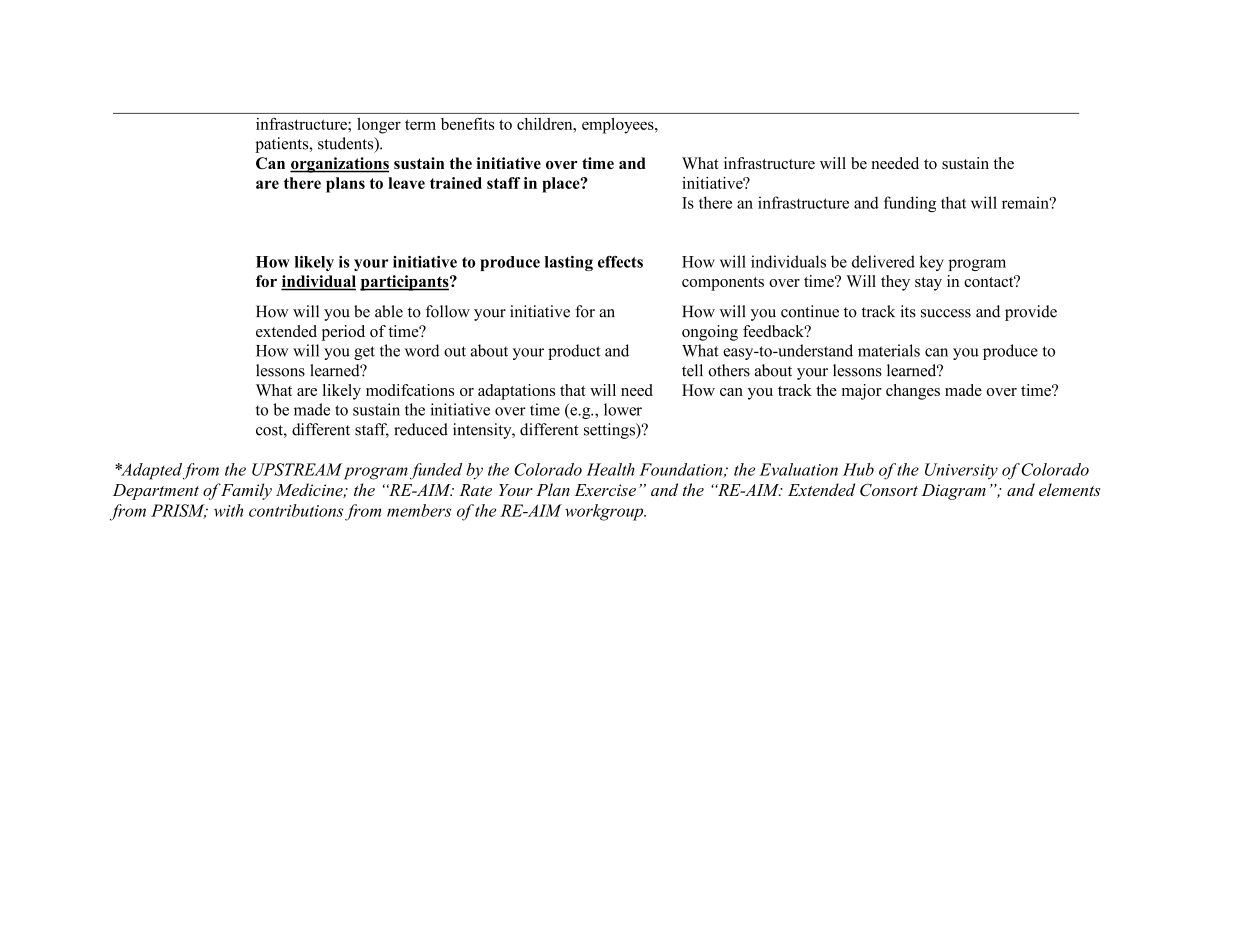  What do you see at coordinates (246, 491) in the screenshot?
I see `Family` at bounding box center [246, 491].
